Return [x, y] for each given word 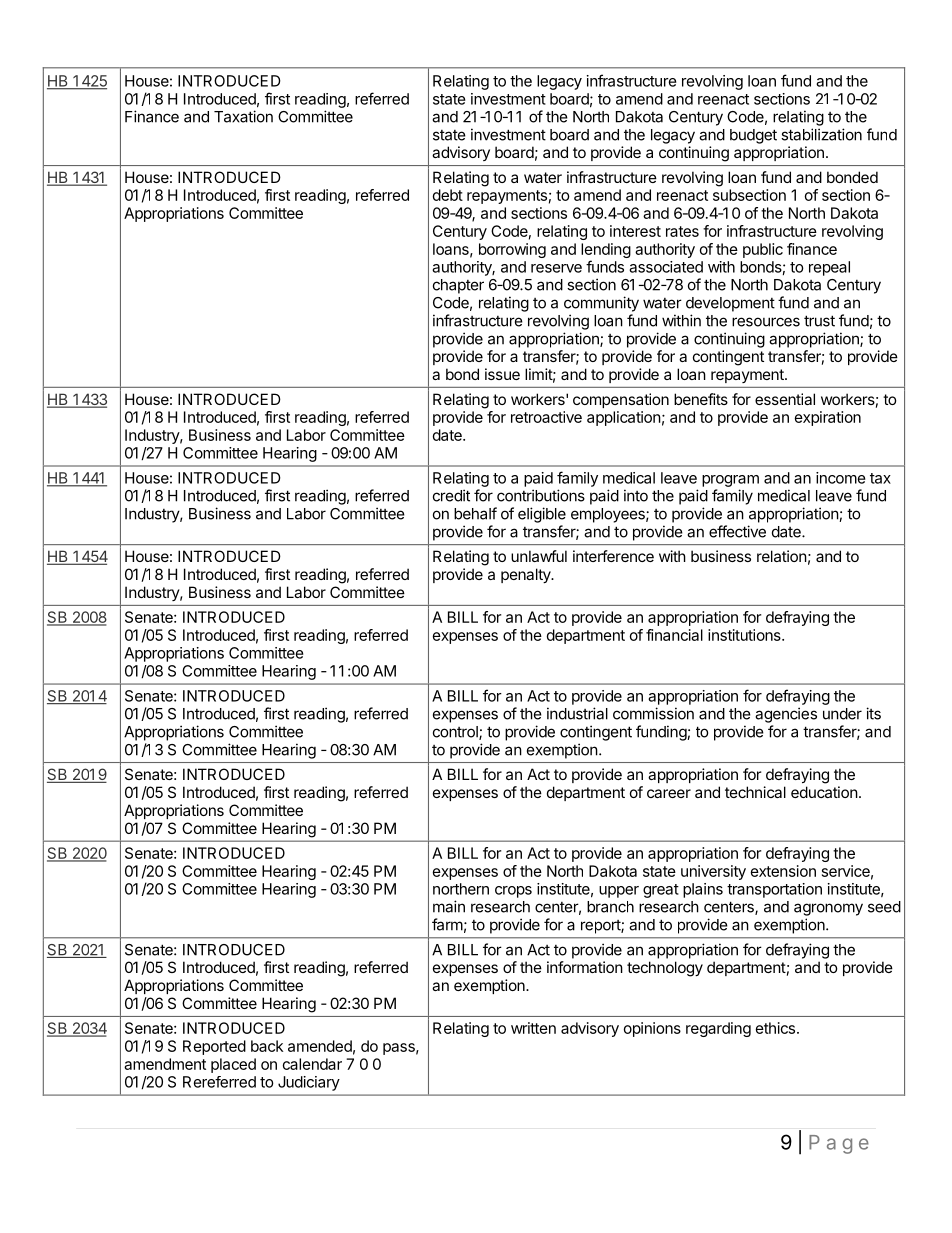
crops [513, 892]
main [449, 906]
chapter [458, 286]
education [824, 792]
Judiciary [309, 1083]
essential [785, 399]
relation [782, 556]
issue [502, 374]
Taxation [243, 116]
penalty [527, 575]
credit [451, 495]
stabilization [821, 134]
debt [448, 195]
